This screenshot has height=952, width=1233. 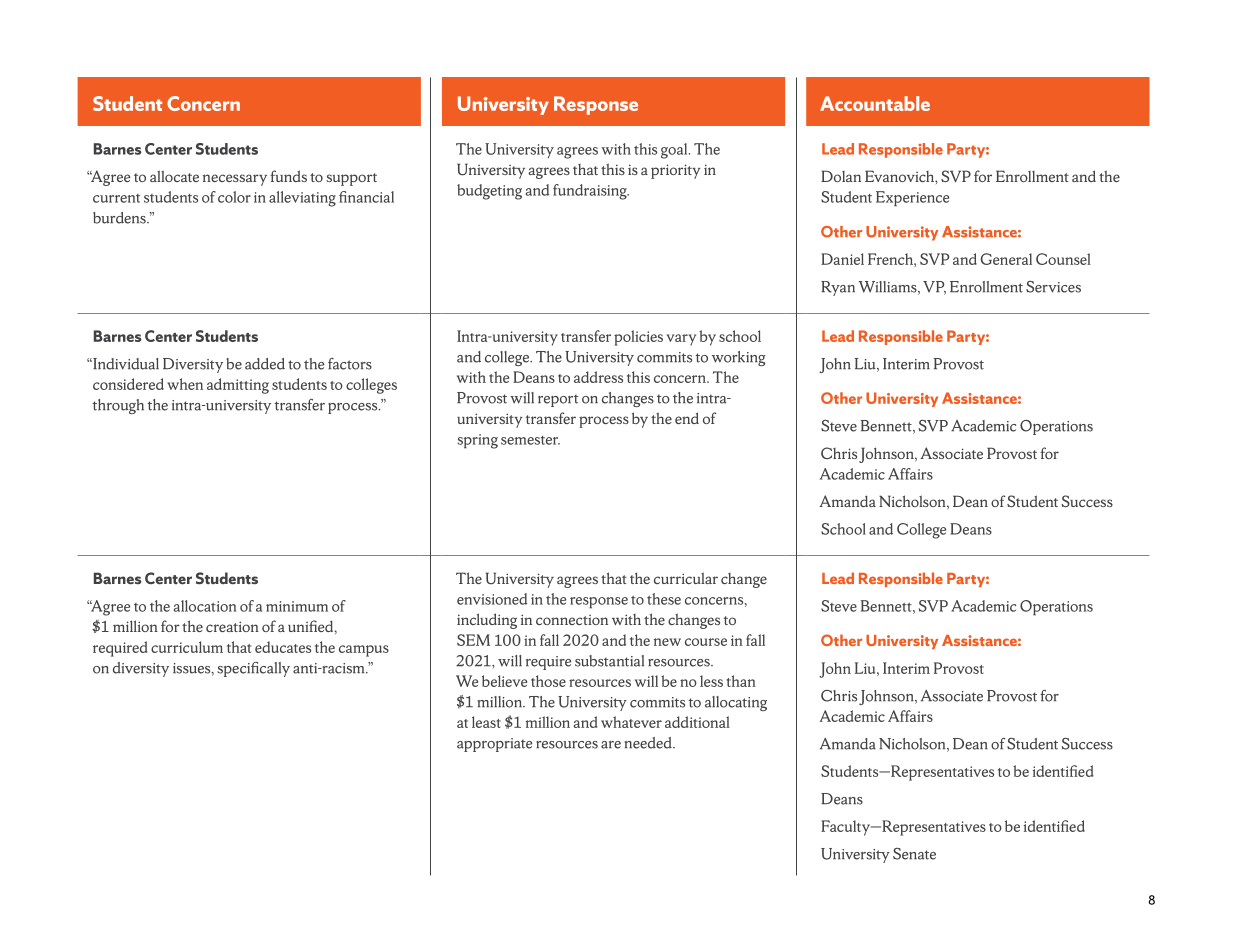 I want to click on necessary, so click(x=235, y=180).
